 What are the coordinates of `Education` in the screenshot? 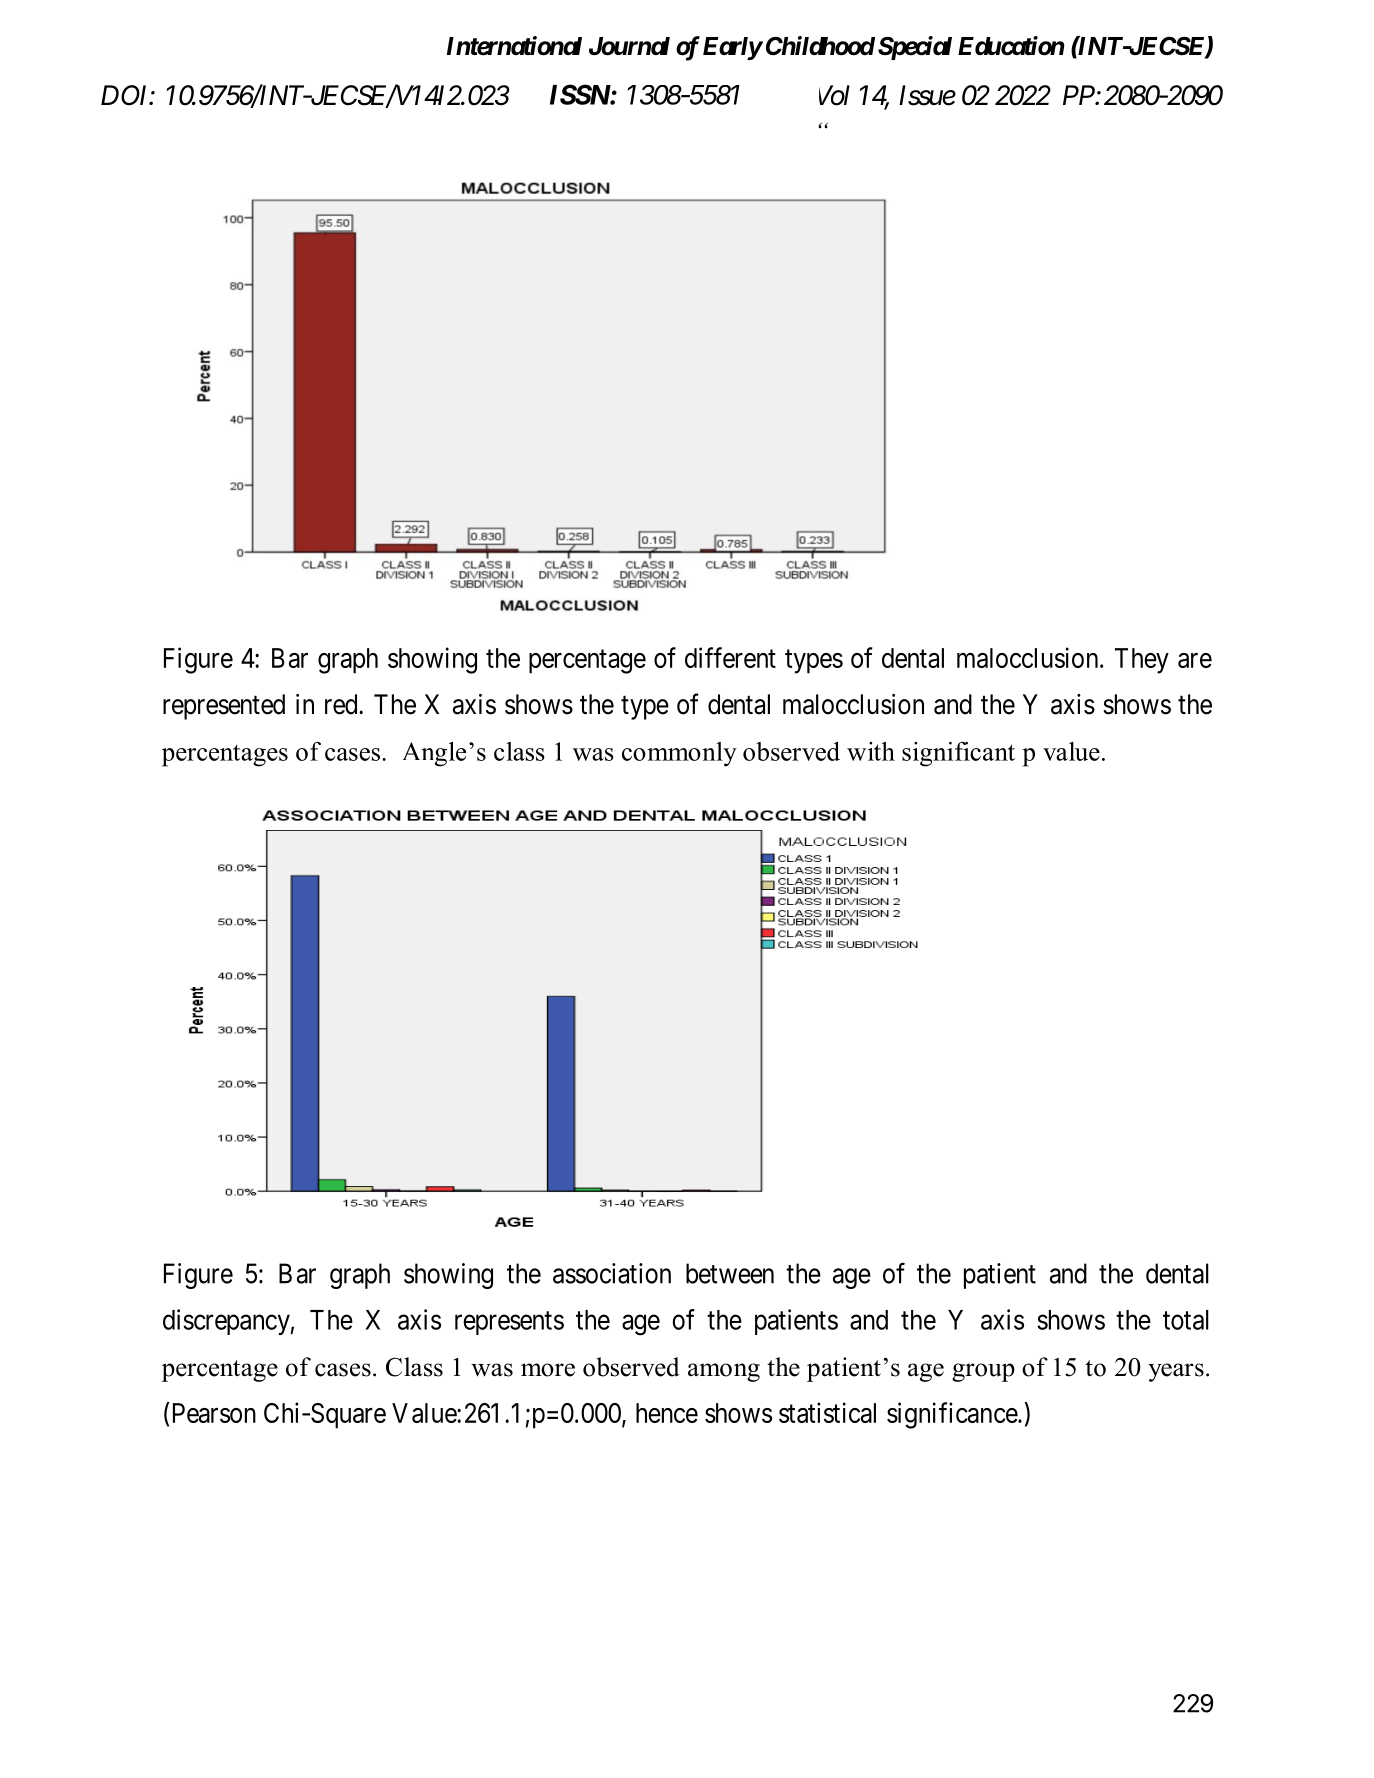 It's located at (1011, 46).
